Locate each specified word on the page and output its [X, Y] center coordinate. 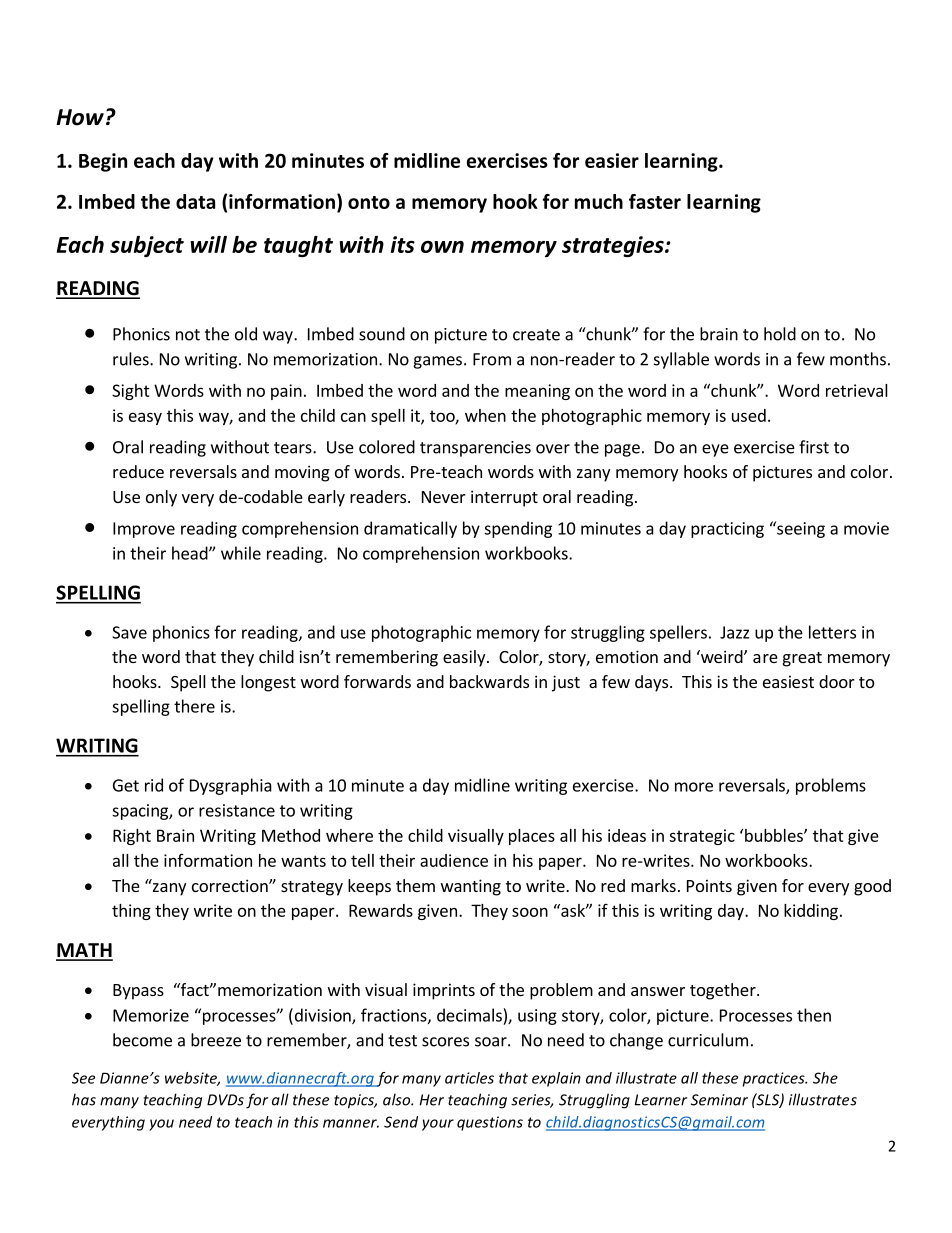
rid [154, 785]
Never [444, 497]
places [532, 837]
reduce [138, 471]
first [814, 447]
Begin [103, 162]
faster [655, 201]
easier [612, 160]
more [694, 787]
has [84, 1099]
